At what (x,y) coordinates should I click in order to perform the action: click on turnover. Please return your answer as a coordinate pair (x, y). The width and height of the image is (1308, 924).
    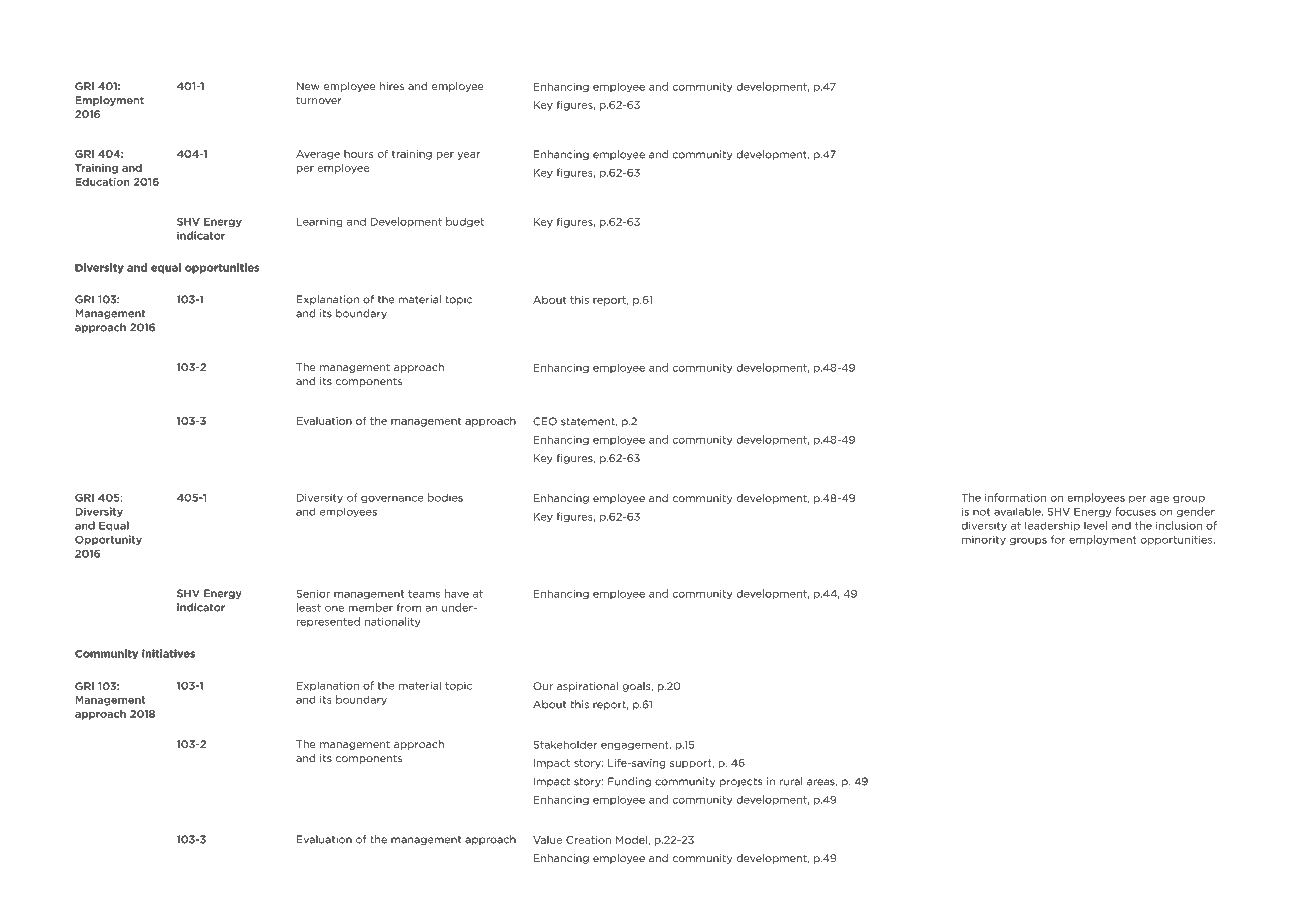
    Looking at the image, I should click on (319, 100).
